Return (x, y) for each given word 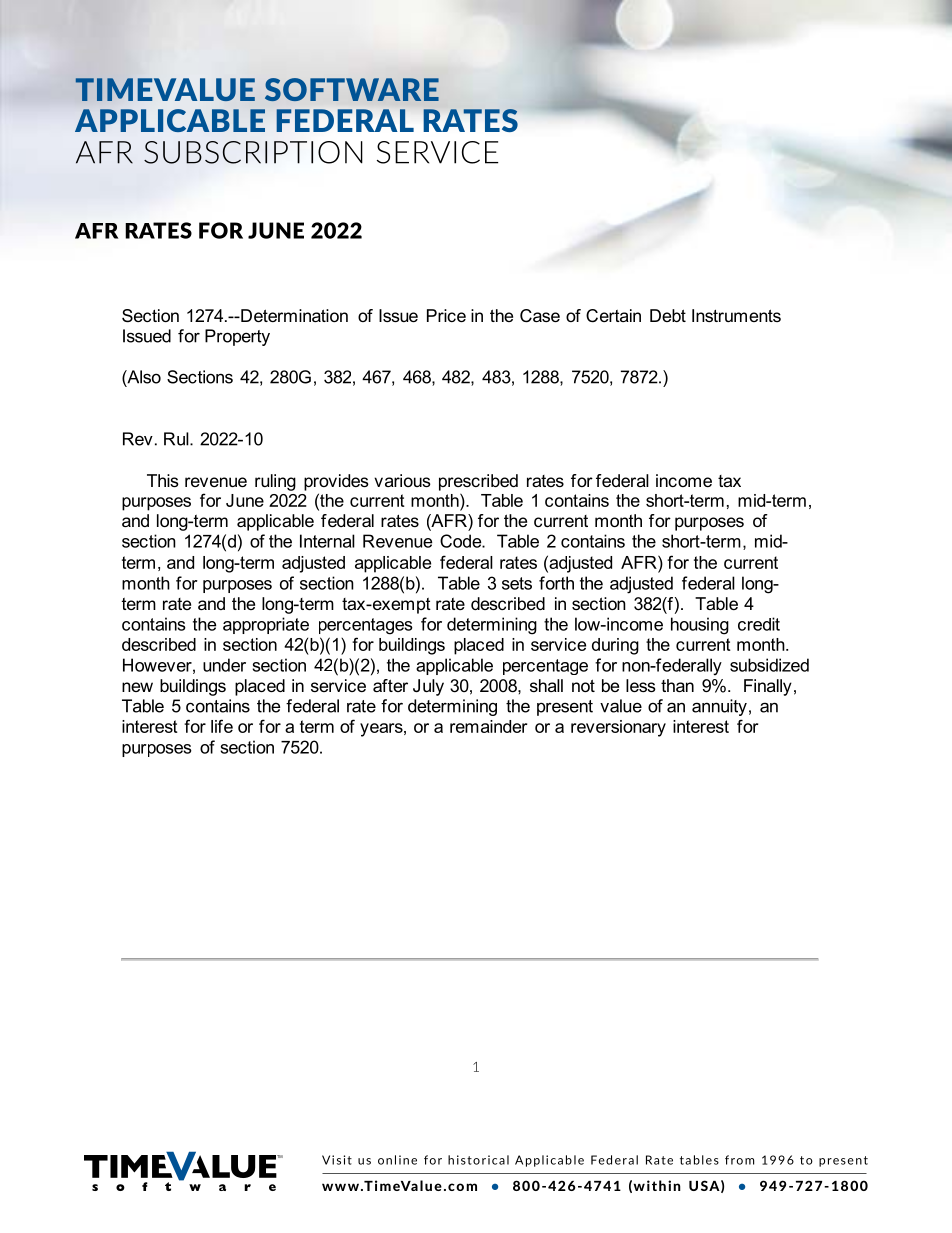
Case (540, 316)
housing (700, 626)
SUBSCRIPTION (253, 152)
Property (237, 337)
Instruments (736, 315)
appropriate (266, 625)
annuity (719, 707)
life (222, 726)
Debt (668, 315)
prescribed (478, 482)
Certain (613, 316)
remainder (488, 726)
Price (446, 315)
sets (517, 583)
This (163, 480)
